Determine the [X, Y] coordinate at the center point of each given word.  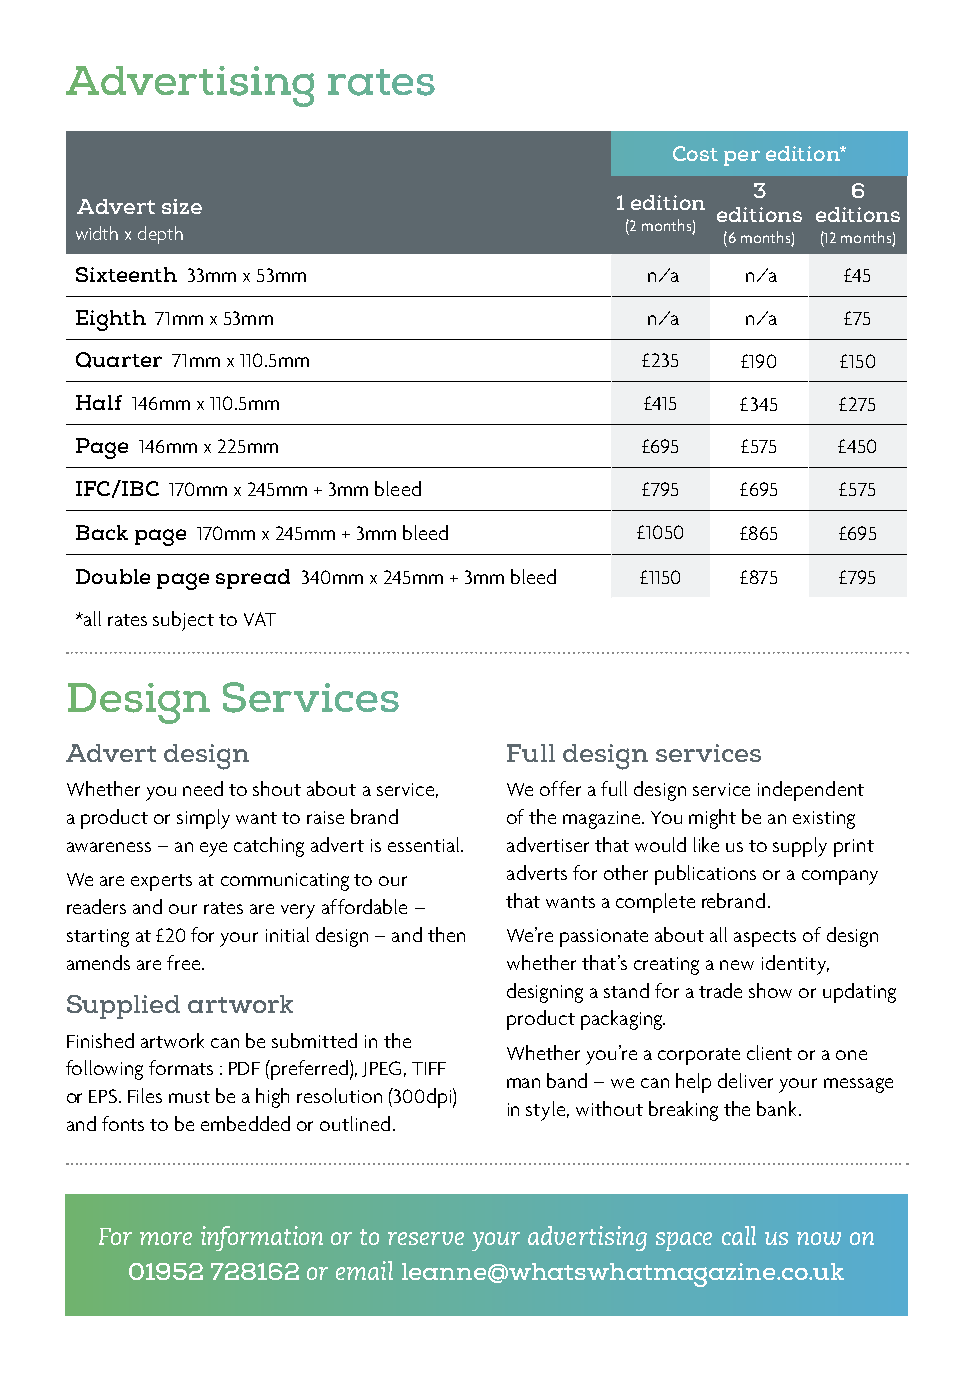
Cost [695, 153]
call [739, 1235]
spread [253, 579]
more [166, 1238]
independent [811, 791]
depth [160, 235]
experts [161, 882]
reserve [426, 1238]
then [446, 934]
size [182, 206]
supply [800, 847]
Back [102, 532]
